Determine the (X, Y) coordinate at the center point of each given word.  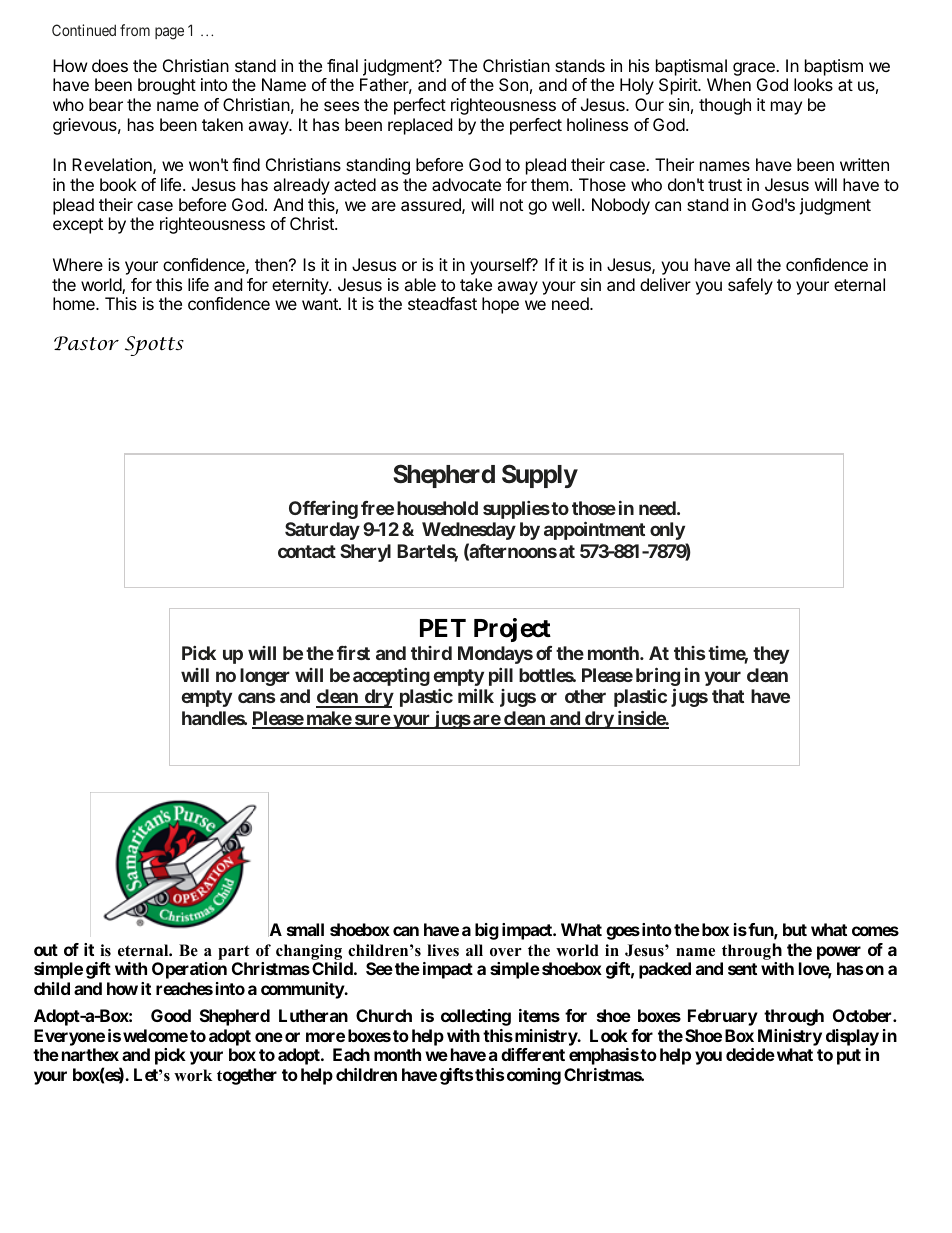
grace (755, 69)
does (110, 65)
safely (750, 286)
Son (513, 84)
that (728, 696)
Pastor (86, 343)
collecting (476, 1017)
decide (750, 1054)
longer (265, 677)
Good (171, 1015)
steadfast (442, 303)
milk (476, 695)
